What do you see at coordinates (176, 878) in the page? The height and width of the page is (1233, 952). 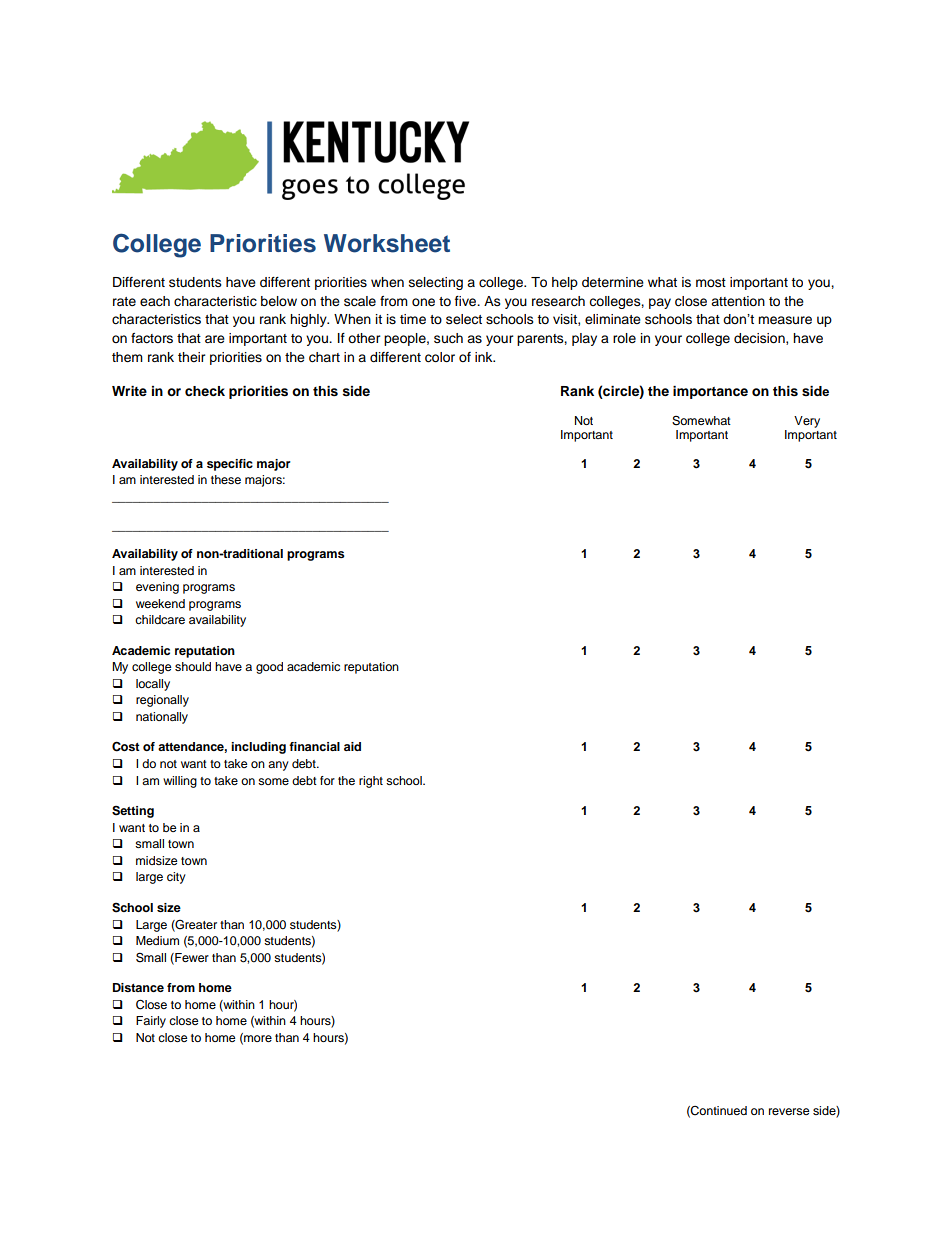 I see `city` at bounding box center [176, 878].
